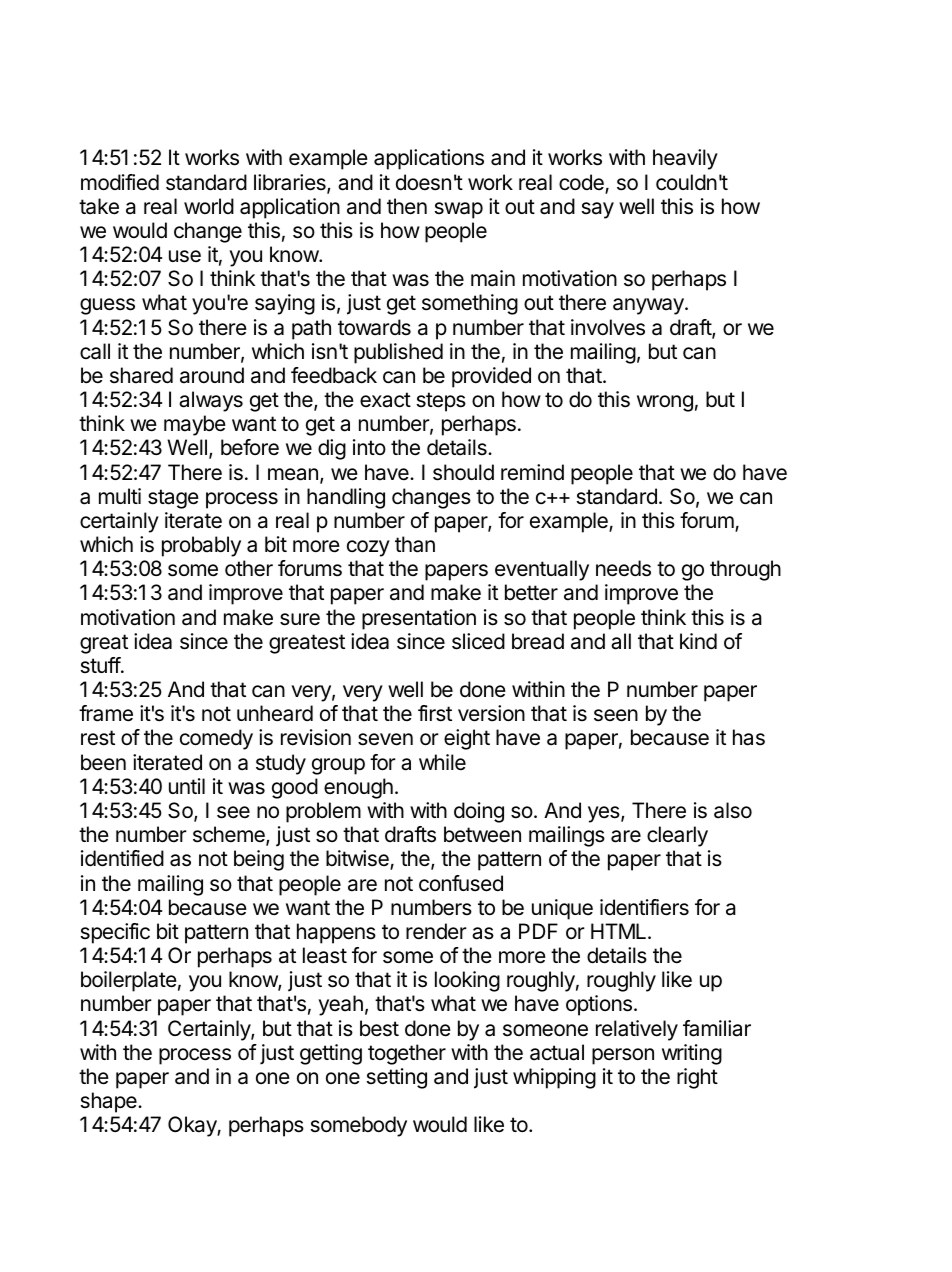 The image size is (952, 1272). What do you see at coordinates (209, 206) in the screenshot?
I see `world` at bounding box center [209, 206].
